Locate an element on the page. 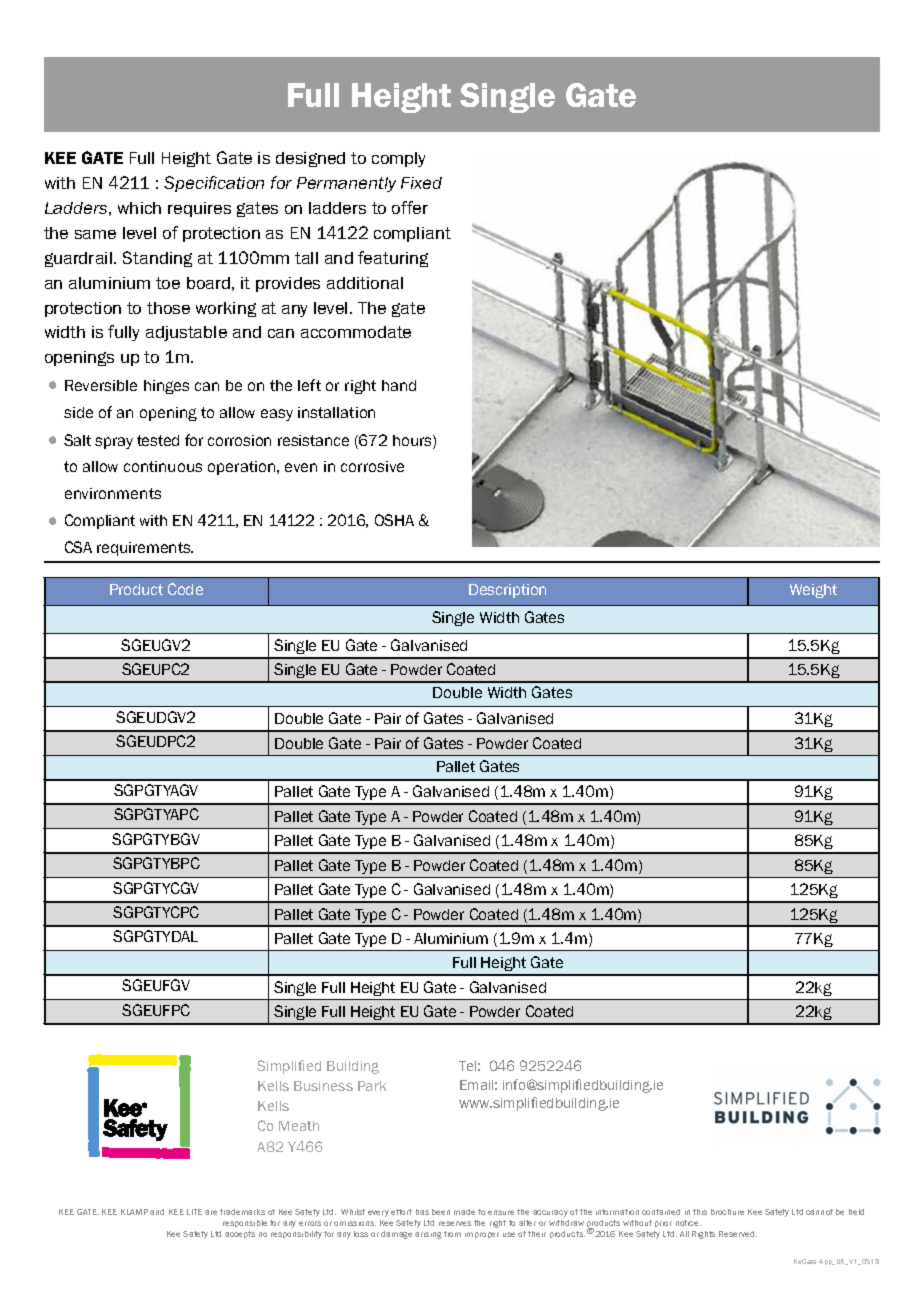  corrosive is located at coordinates (372, 466).
